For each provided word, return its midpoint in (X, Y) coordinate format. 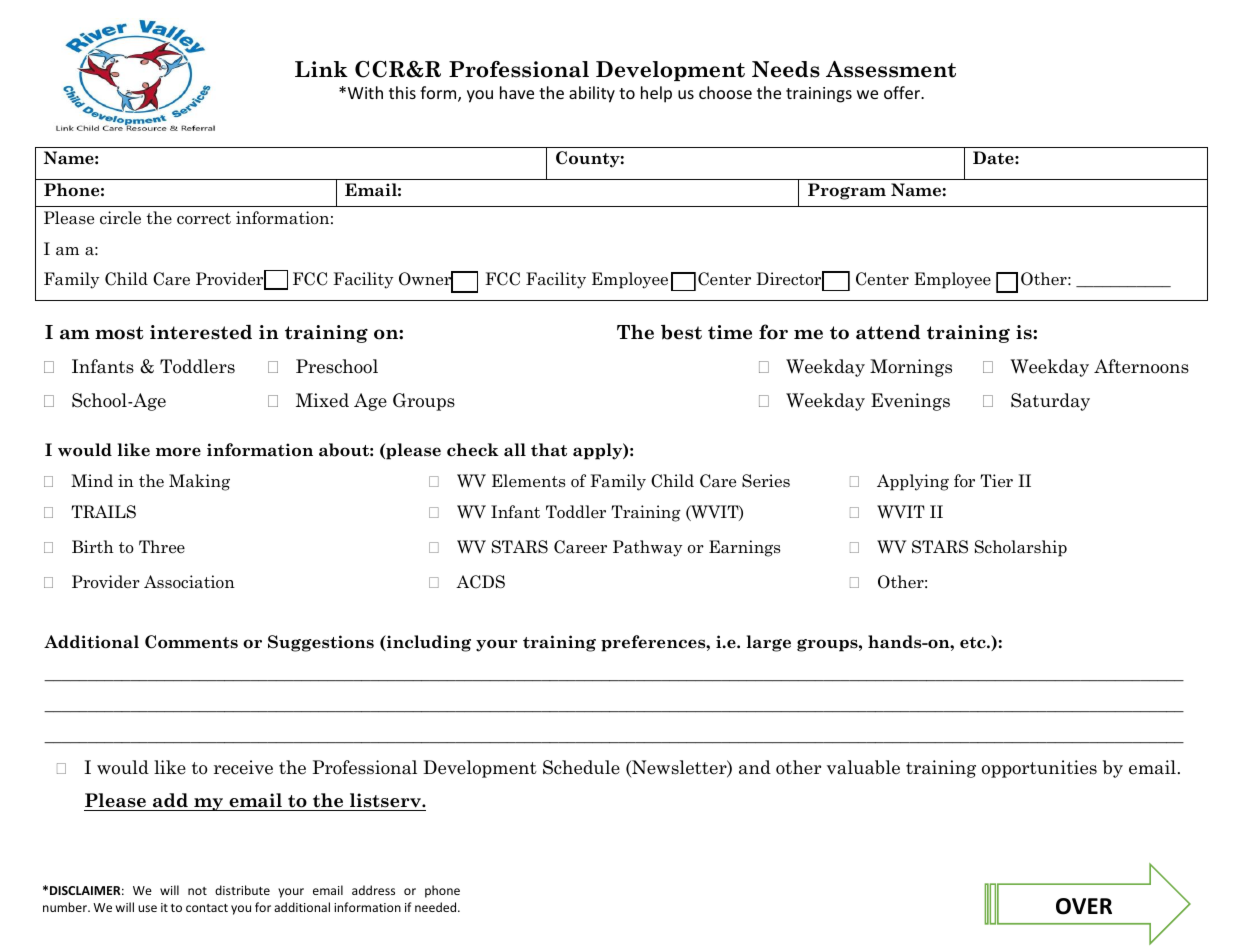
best (681, 332)
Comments (191, 642)
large (769, 643)
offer (903, 92)
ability (592, 94)
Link (321, 69)
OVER (1084, 906)
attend (888, 332)
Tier (996, 481)
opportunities (1039, 769)
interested (201, 332)
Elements (528, 481)
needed (437, 907)
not (197, 891)
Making (199, 482)
